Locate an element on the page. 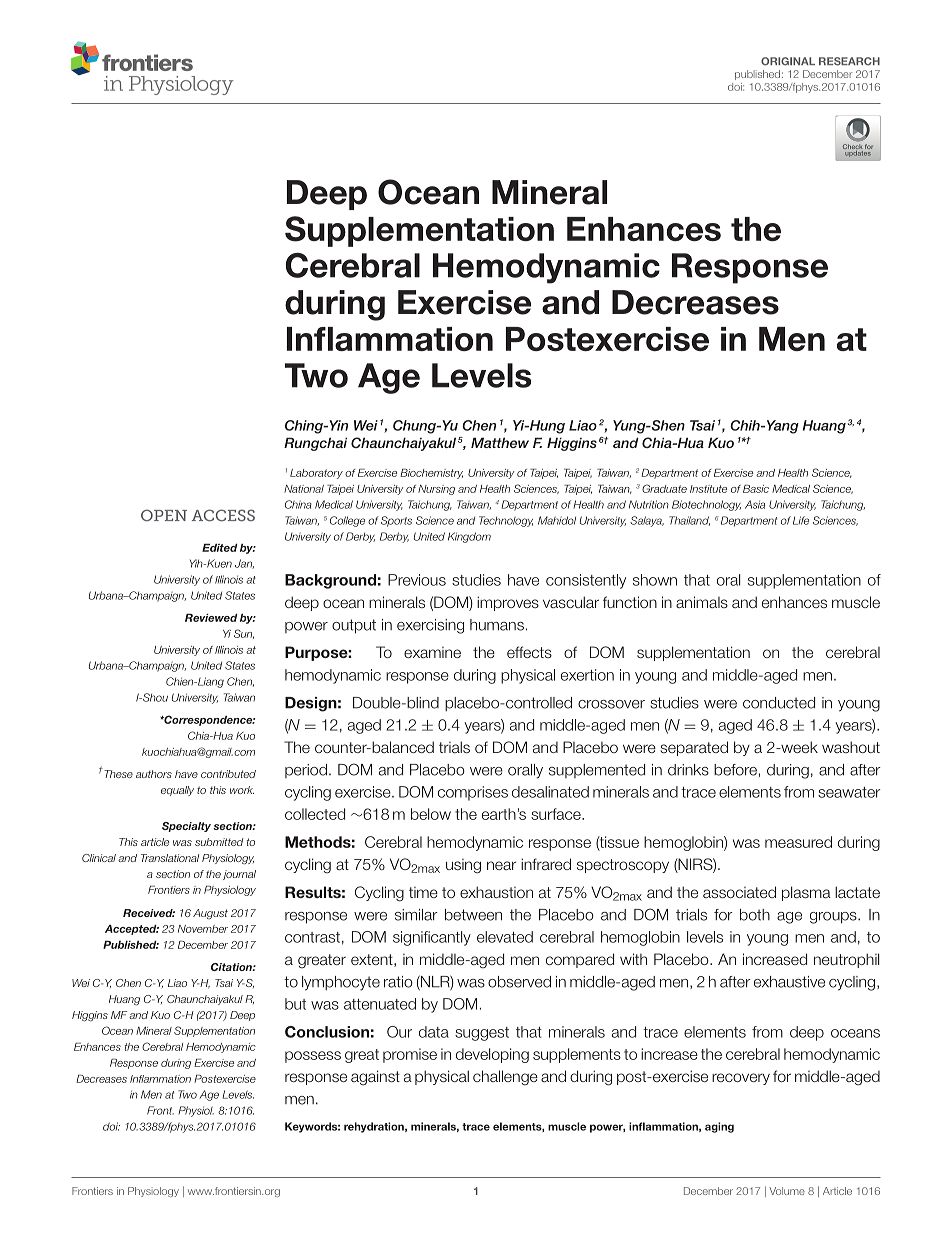  animals is located at coordinates (702, 602).
